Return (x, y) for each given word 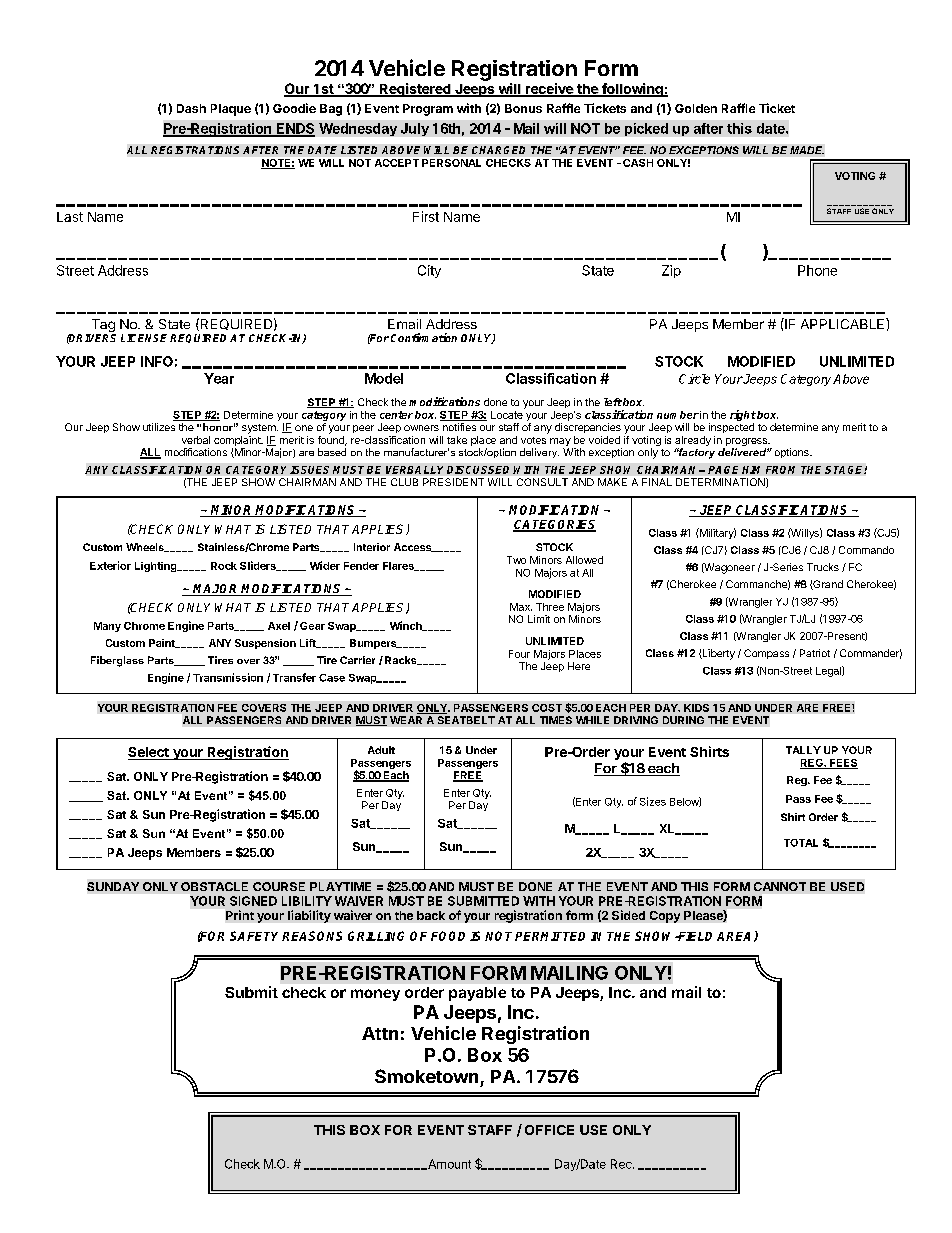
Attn (380, 1033)
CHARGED (498, 150)
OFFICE (549, 1130)
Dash (191, 108)
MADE (807, 150)
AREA (736, 937)
